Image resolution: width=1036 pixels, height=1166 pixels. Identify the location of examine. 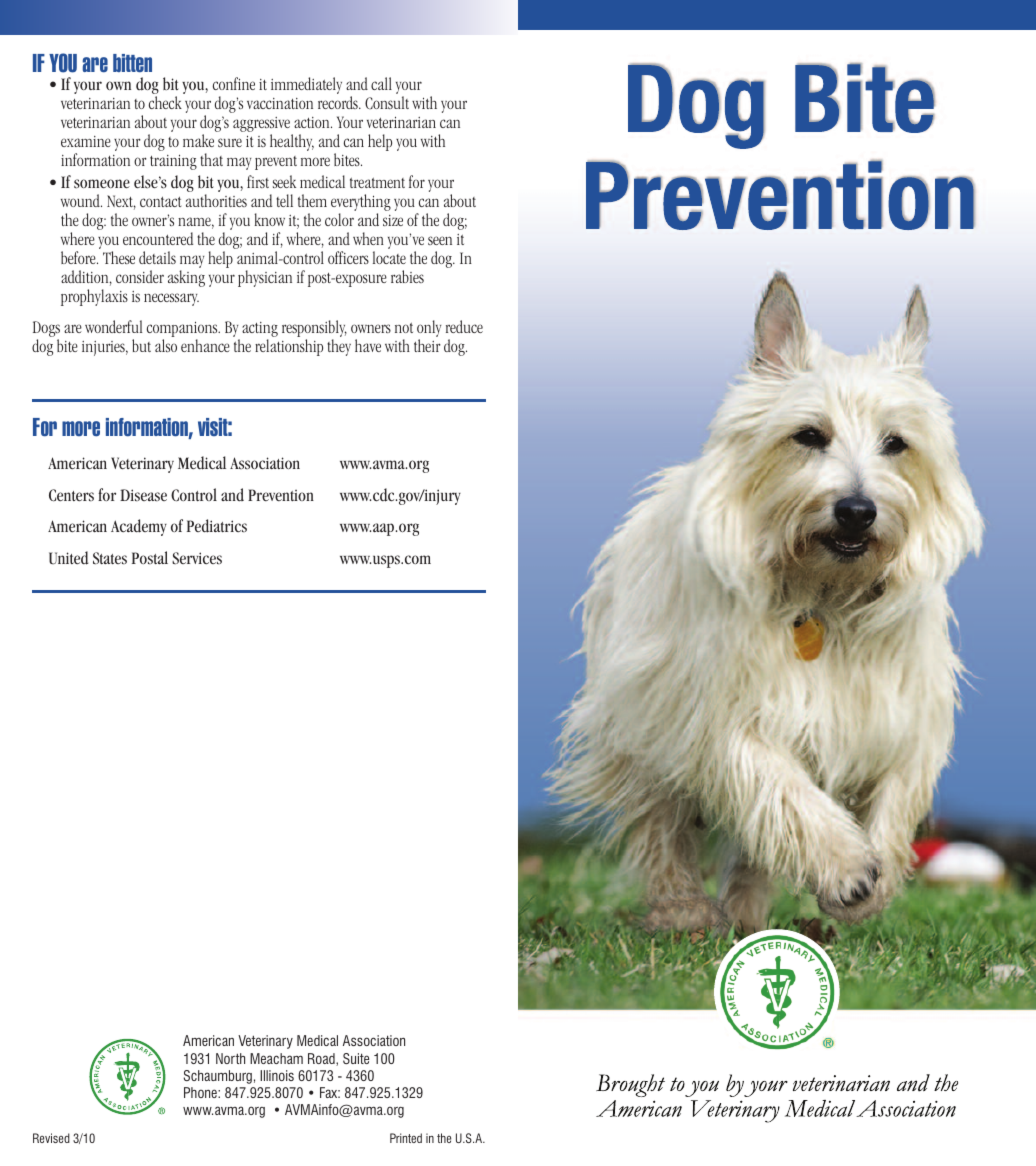
(86, 141).
